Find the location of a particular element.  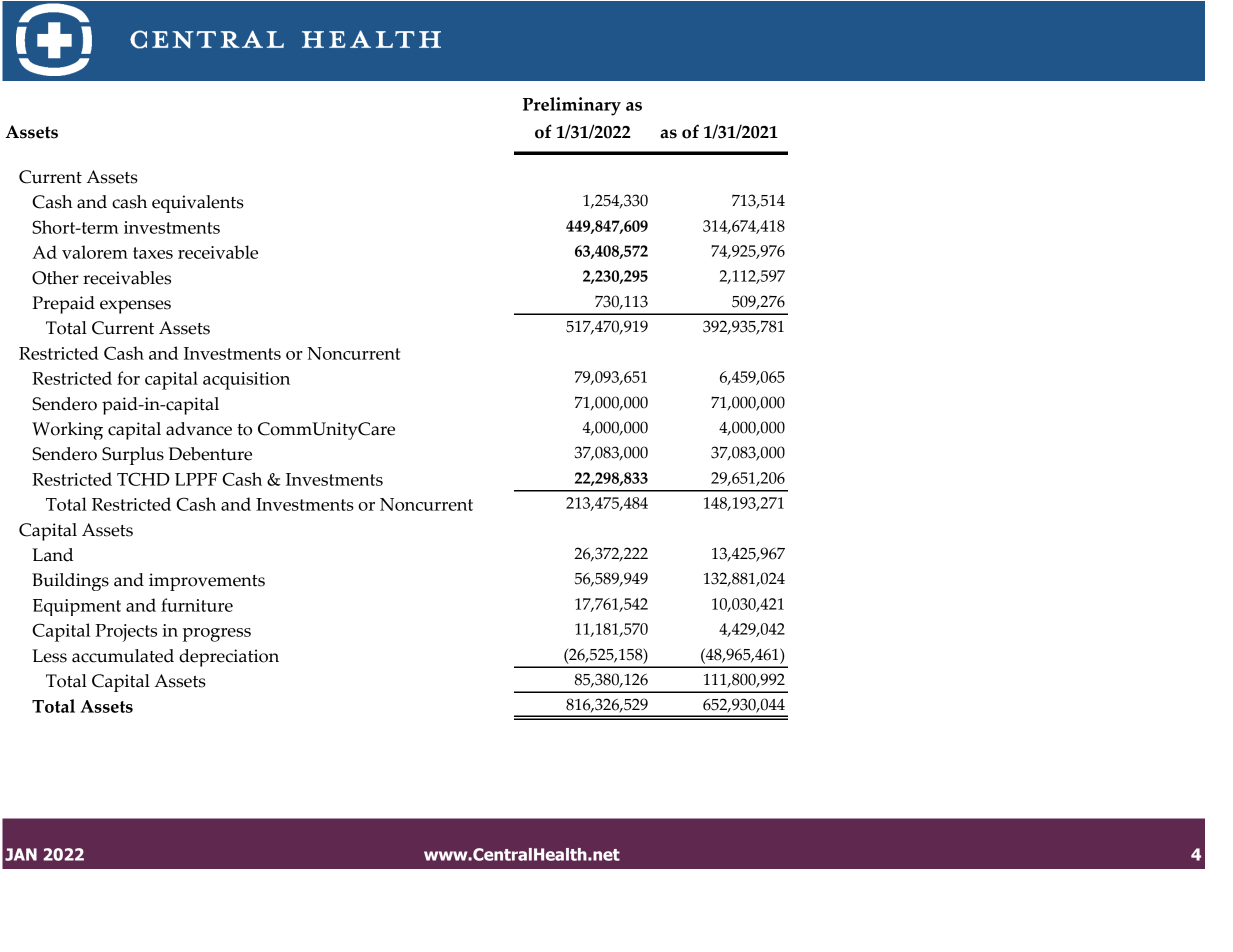

Surplus is located at coordinates (133, 456).
